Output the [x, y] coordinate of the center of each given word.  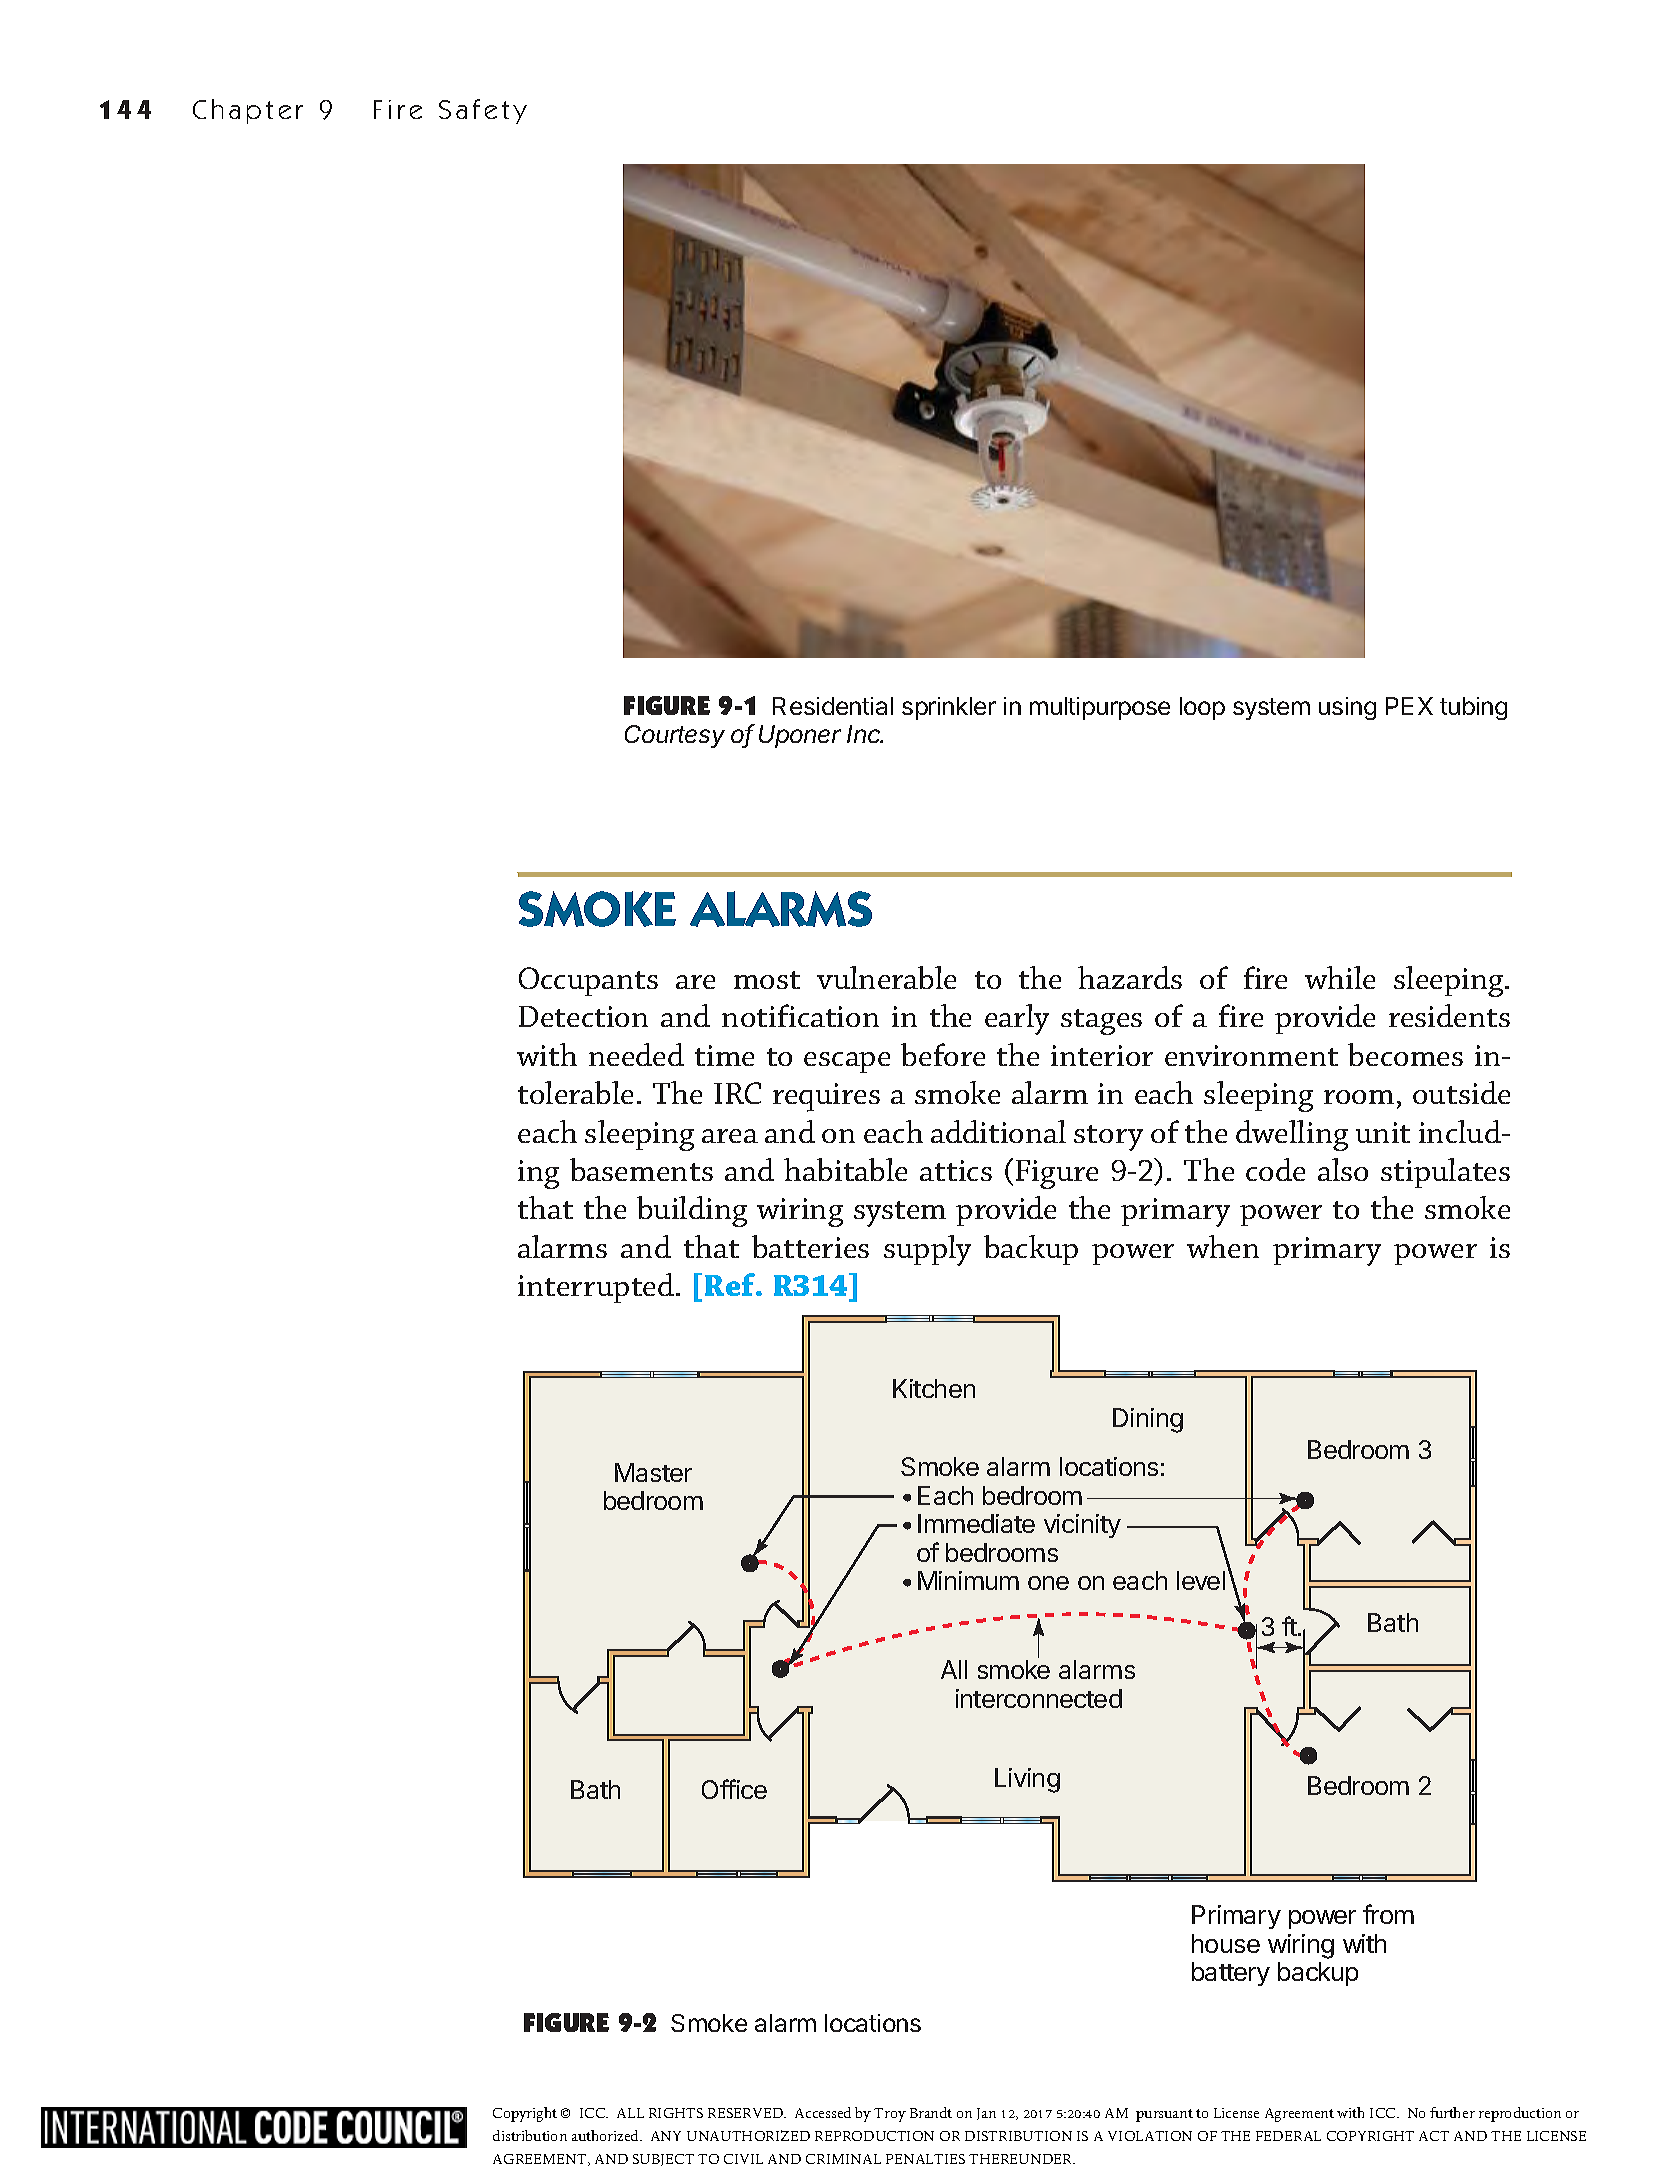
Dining [1148, 1420]
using [1347, 708]
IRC [737, 1093]
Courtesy [675, 736]
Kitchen [934, 1388]
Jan [986, 2114]
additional [998, 1131]
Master [653, 1472]
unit [1383, 1132]
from [1388, 1914]
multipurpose [1100, 708]
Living [1027, 1780]
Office [734, 1789]
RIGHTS [676, 2113]
